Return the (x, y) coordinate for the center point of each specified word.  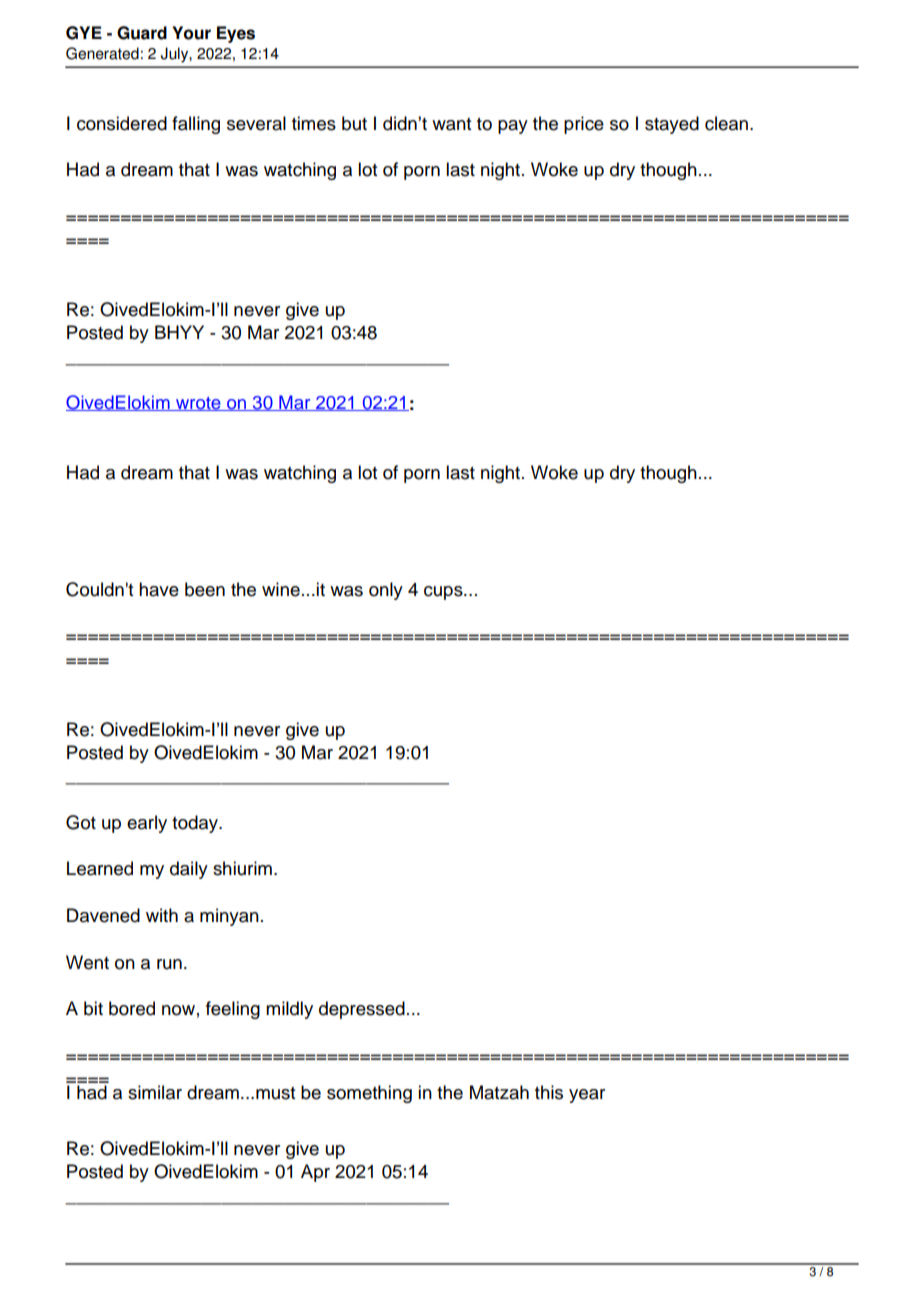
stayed (672, 125)
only (386, 591)
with (162, 915)
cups (444, 593)
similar (155, 1092)
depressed (362, 1010)
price (584, 125)
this (549, 1092)
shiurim (242, 868)
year (587, 1096)
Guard (142, 33)
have (159, 589)
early (147, 824)
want (451, 124)
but (354, 123)
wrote (198, 404)
